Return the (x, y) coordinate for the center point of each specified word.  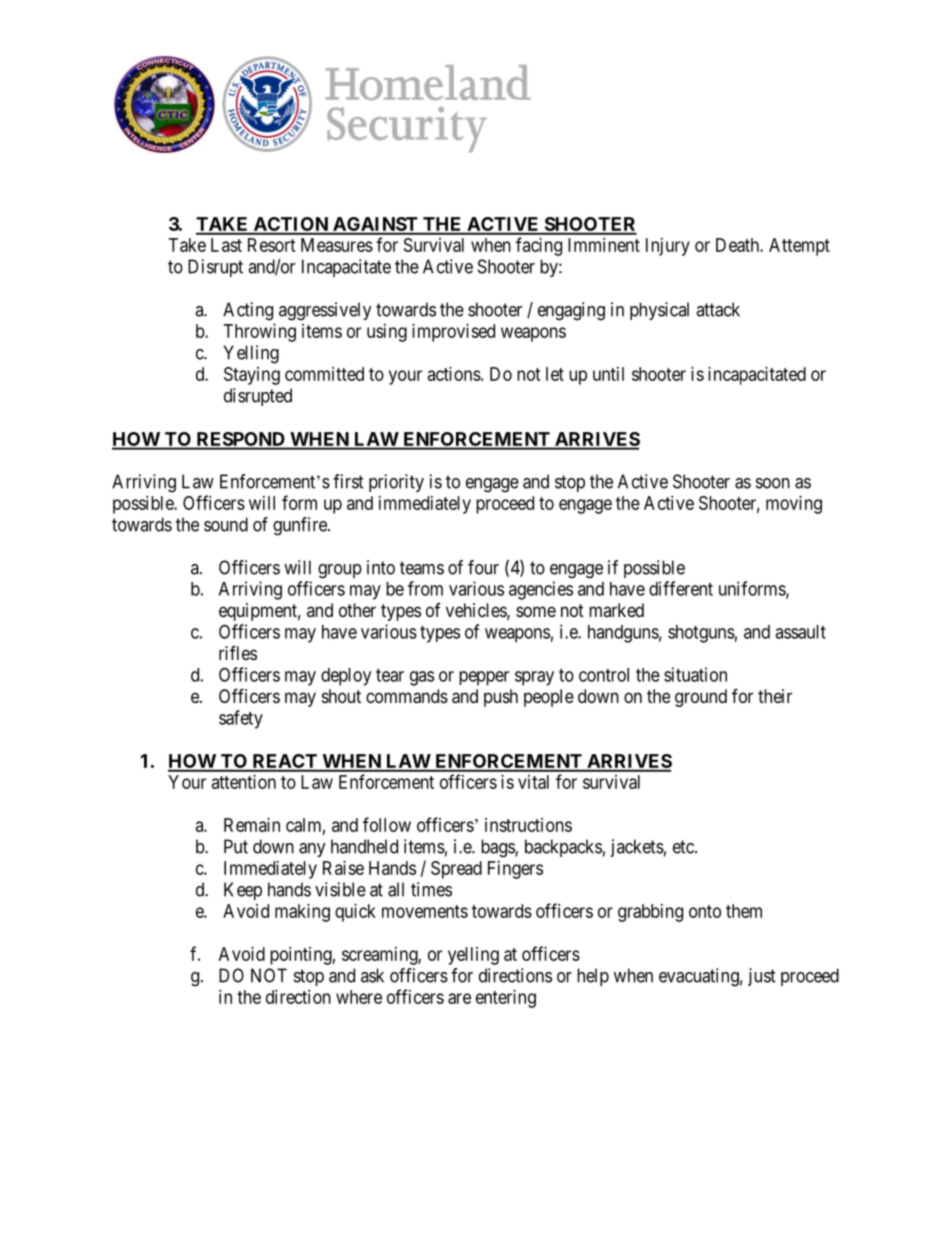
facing (539, 246)
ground (701, 698)
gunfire (301, 526)
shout (341, 696)
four (483, 567)
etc (684, 847)
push (501, 698)
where (359, 997)
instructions (528, 825)
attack (718, 309)
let (555, 374)
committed (324, 374)
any (312, 850)
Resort (272, 245)
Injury (668, 247)
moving (794, 505)
